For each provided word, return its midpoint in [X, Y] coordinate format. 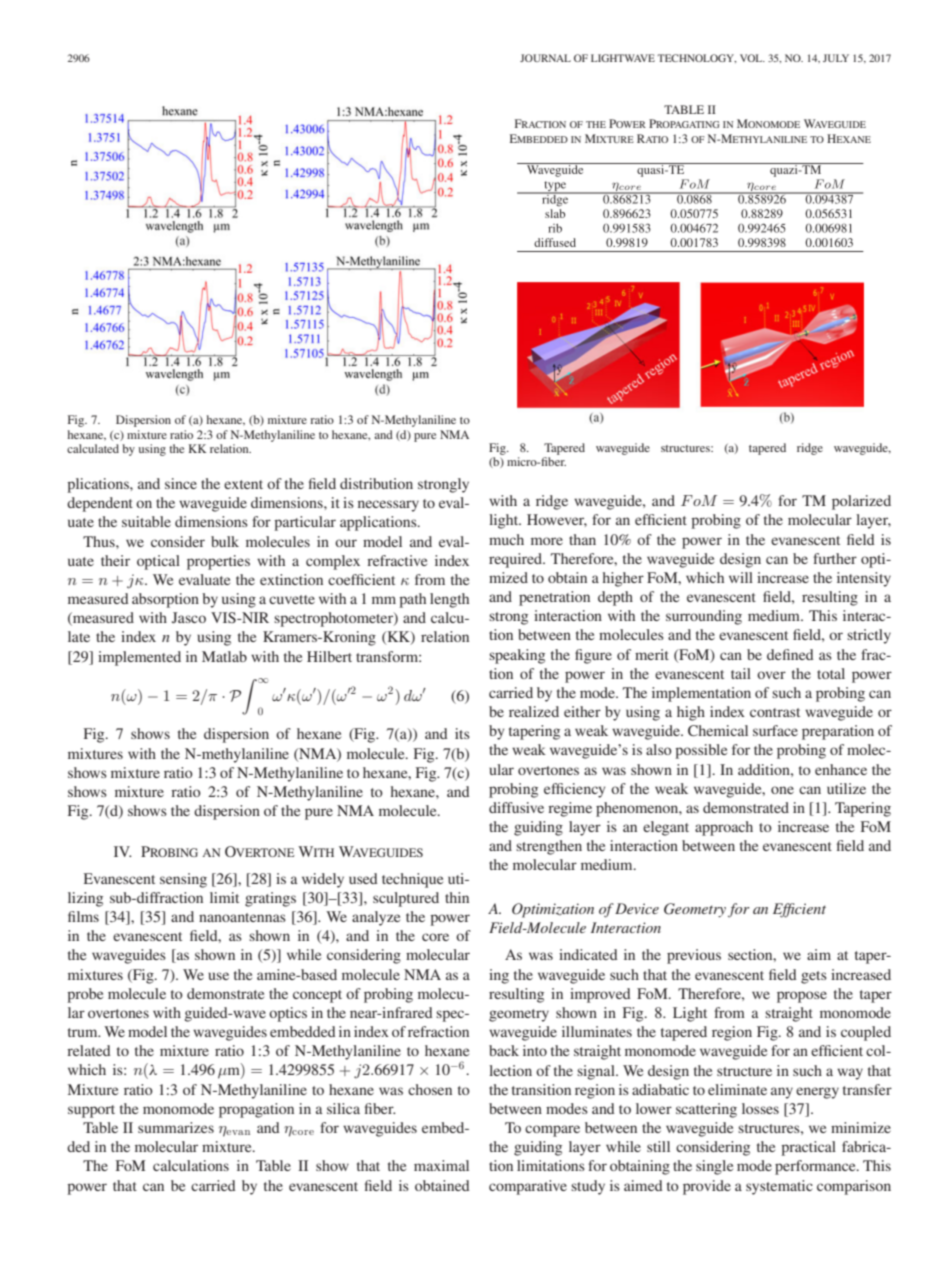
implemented [139, 658]
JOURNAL [545, 58]
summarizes [176, 1127]
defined [790, 654]
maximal [441, 1165]
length [449, 600]
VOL [752, 58]
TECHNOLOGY [696, 58]
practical [808, 1148]
